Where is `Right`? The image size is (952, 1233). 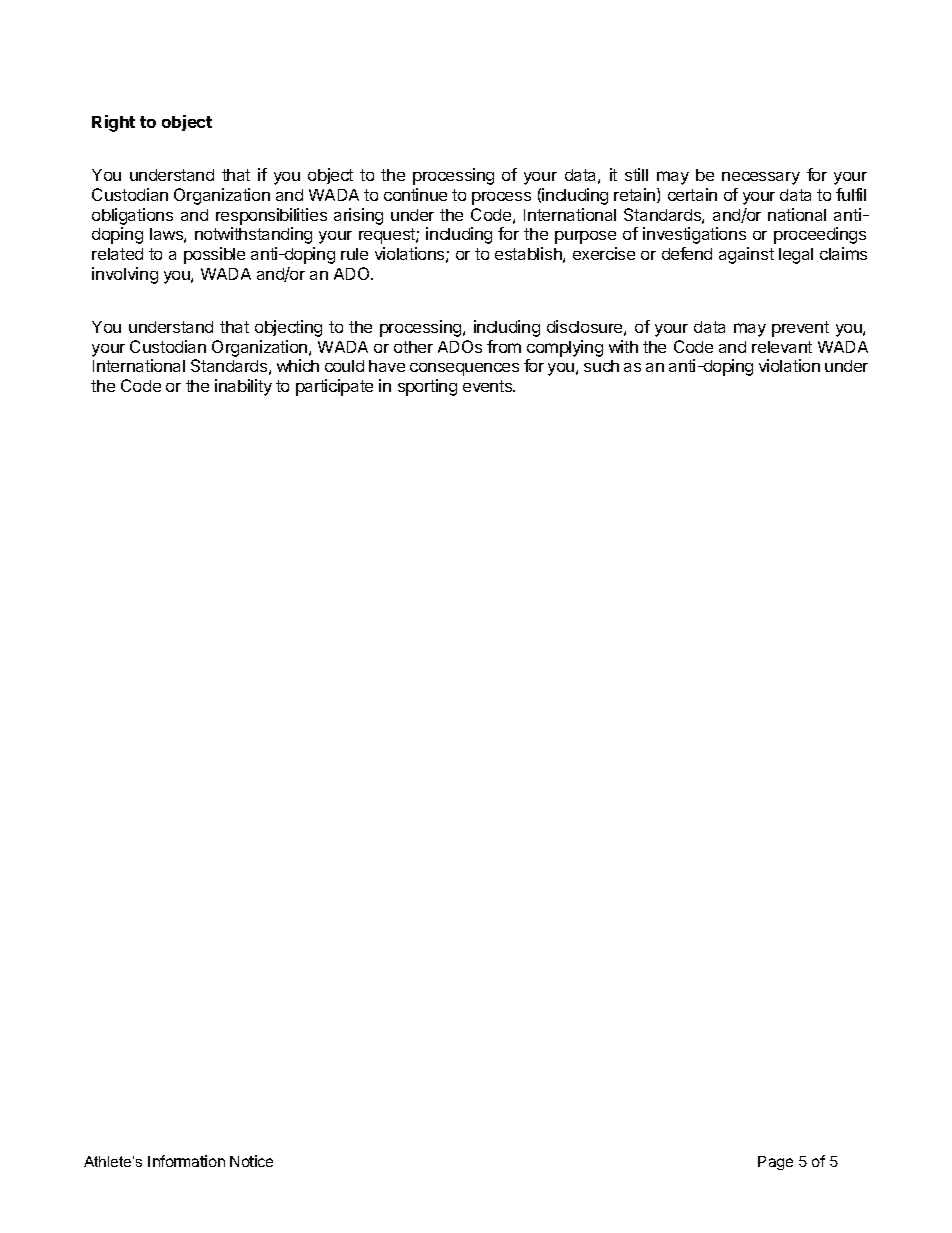 Right is located at coordinates (113, 123).
